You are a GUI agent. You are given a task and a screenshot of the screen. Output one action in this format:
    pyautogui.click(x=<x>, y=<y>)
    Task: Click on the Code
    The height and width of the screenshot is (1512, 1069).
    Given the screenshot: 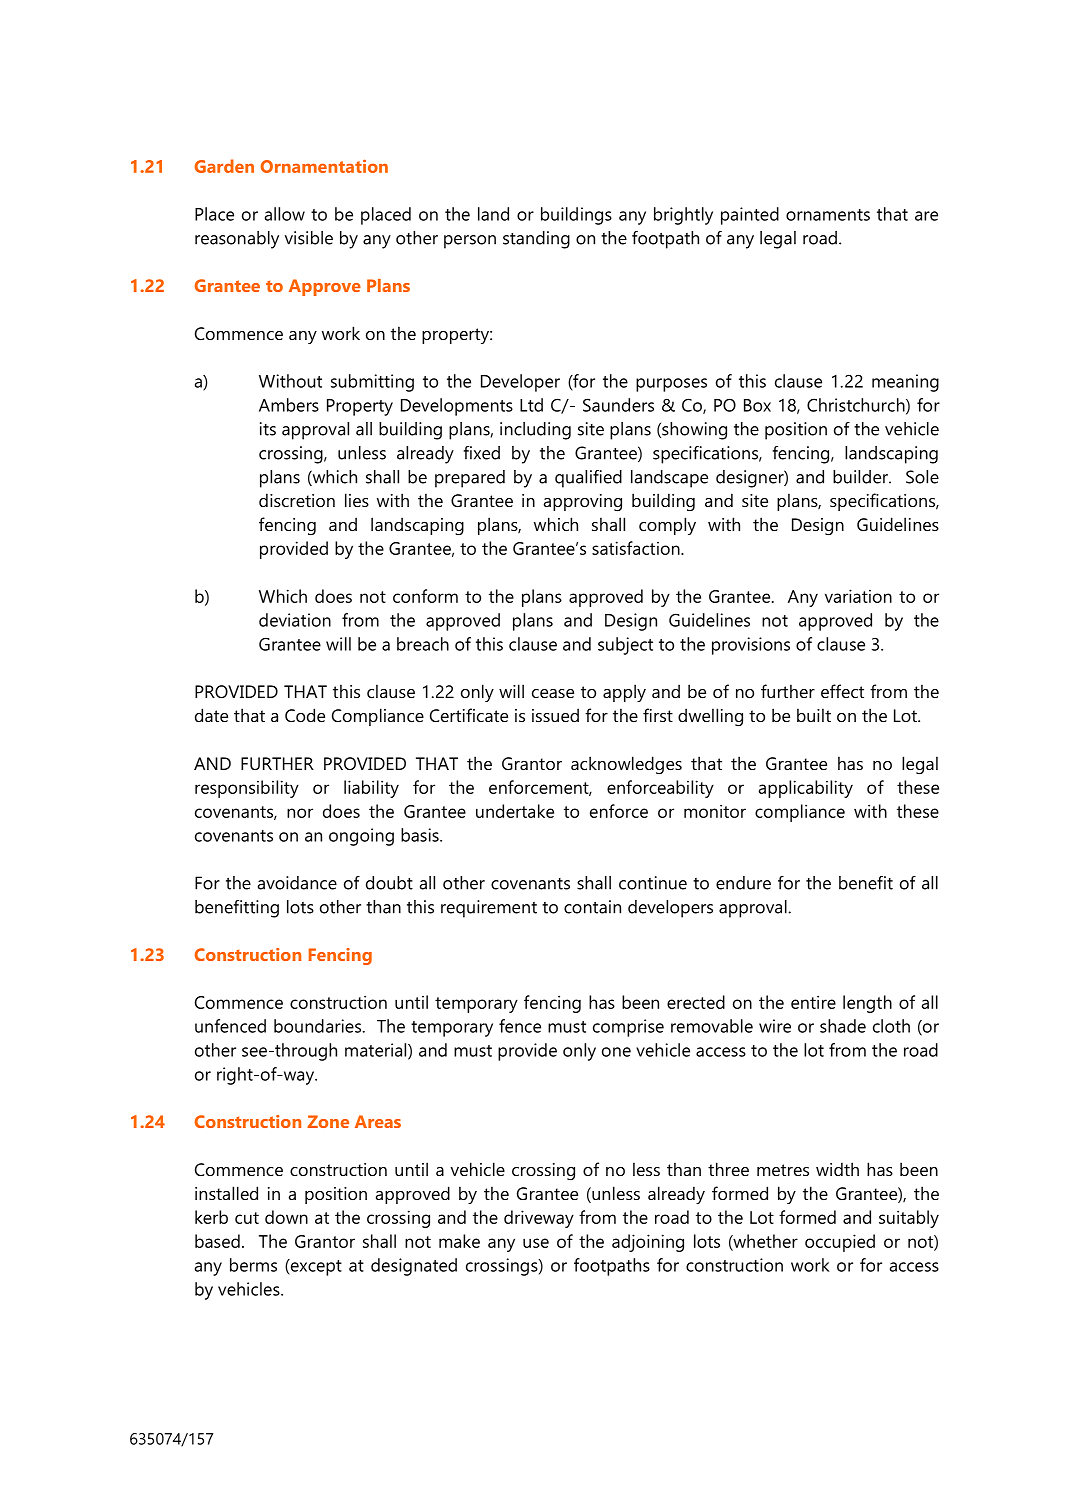 What is the action you would take?
    pyautogui.click(x=305, y=715)
